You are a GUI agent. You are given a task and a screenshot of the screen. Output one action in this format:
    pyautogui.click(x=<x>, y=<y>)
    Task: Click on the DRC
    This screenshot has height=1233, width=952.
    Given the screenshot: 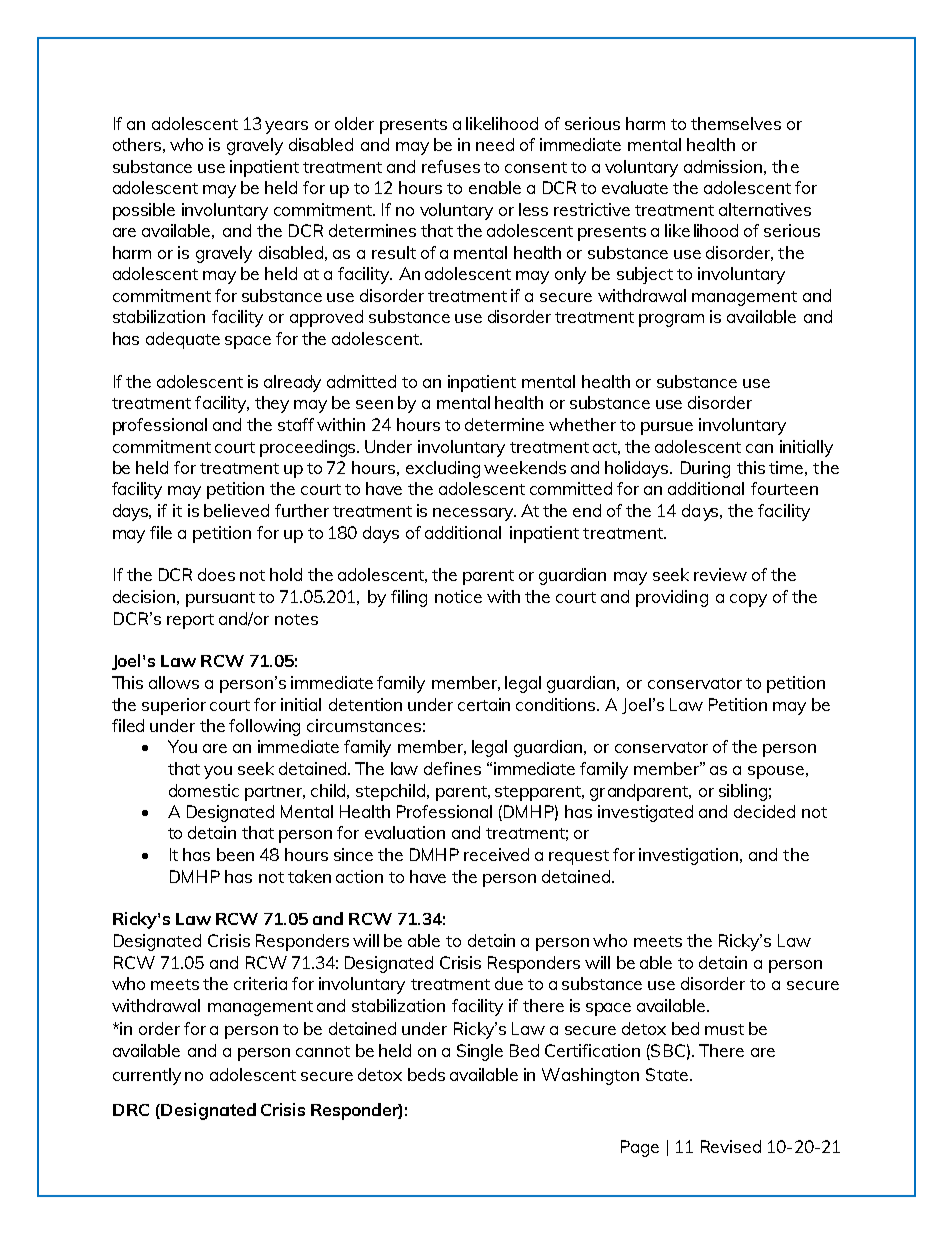 What is the action you would take?
    pyautogui.click(x=131, y=1110)
